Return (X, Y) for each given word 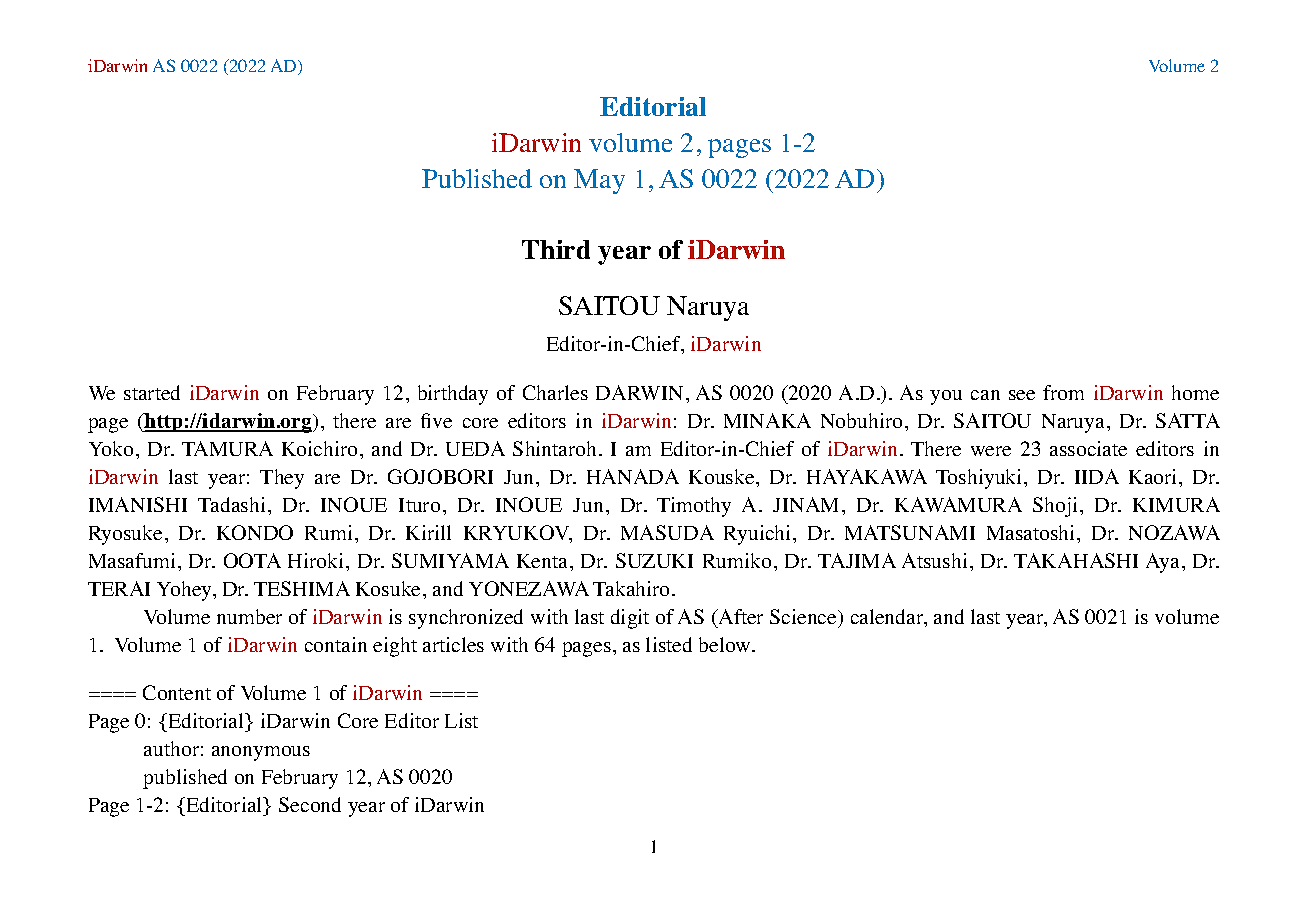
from (1063, 392)
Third (556, 249)
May (599, 181)
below (726, 644)
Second (310, 804)
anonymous (261, 753)
